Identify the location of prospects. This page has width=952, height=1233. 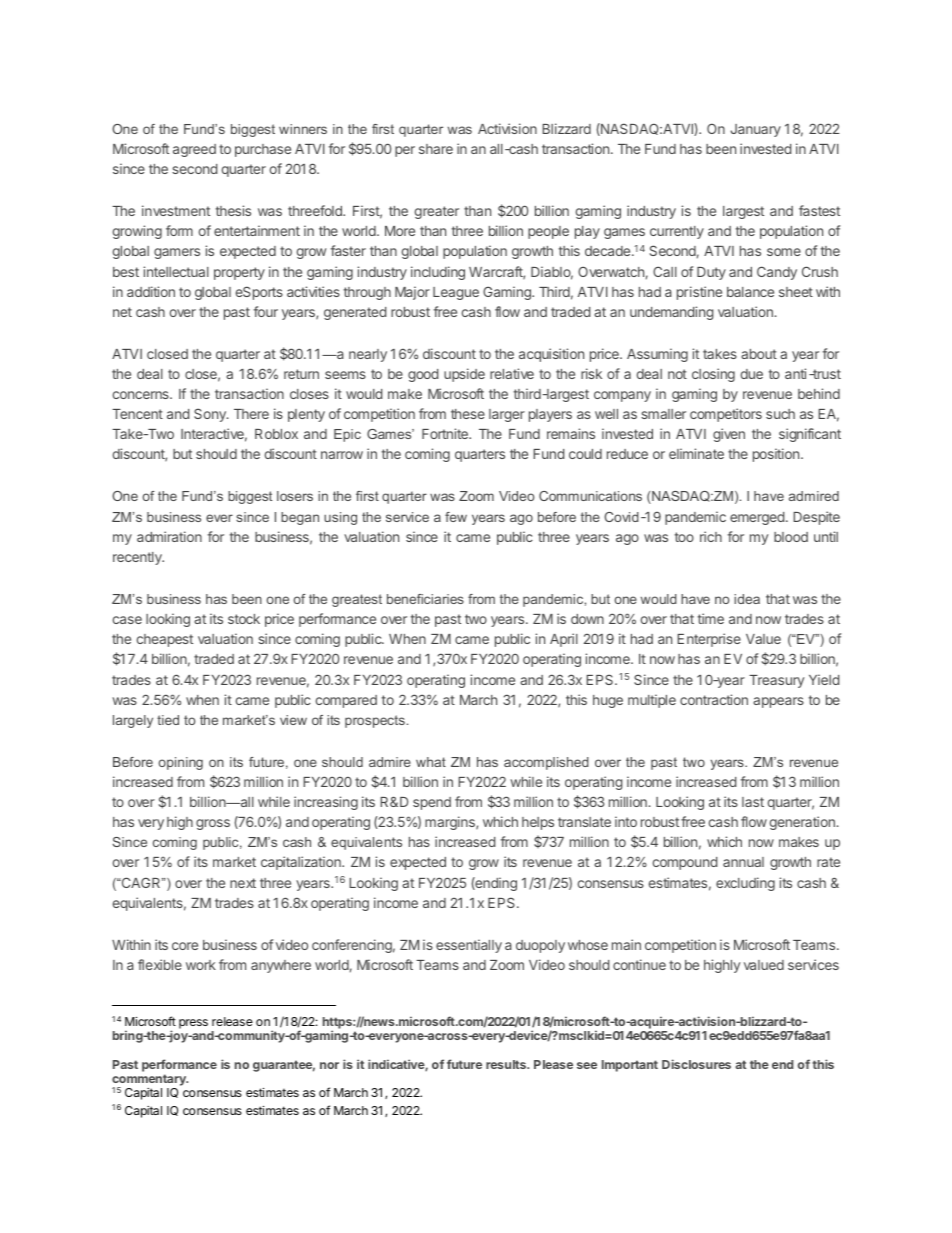
(375, 721).
